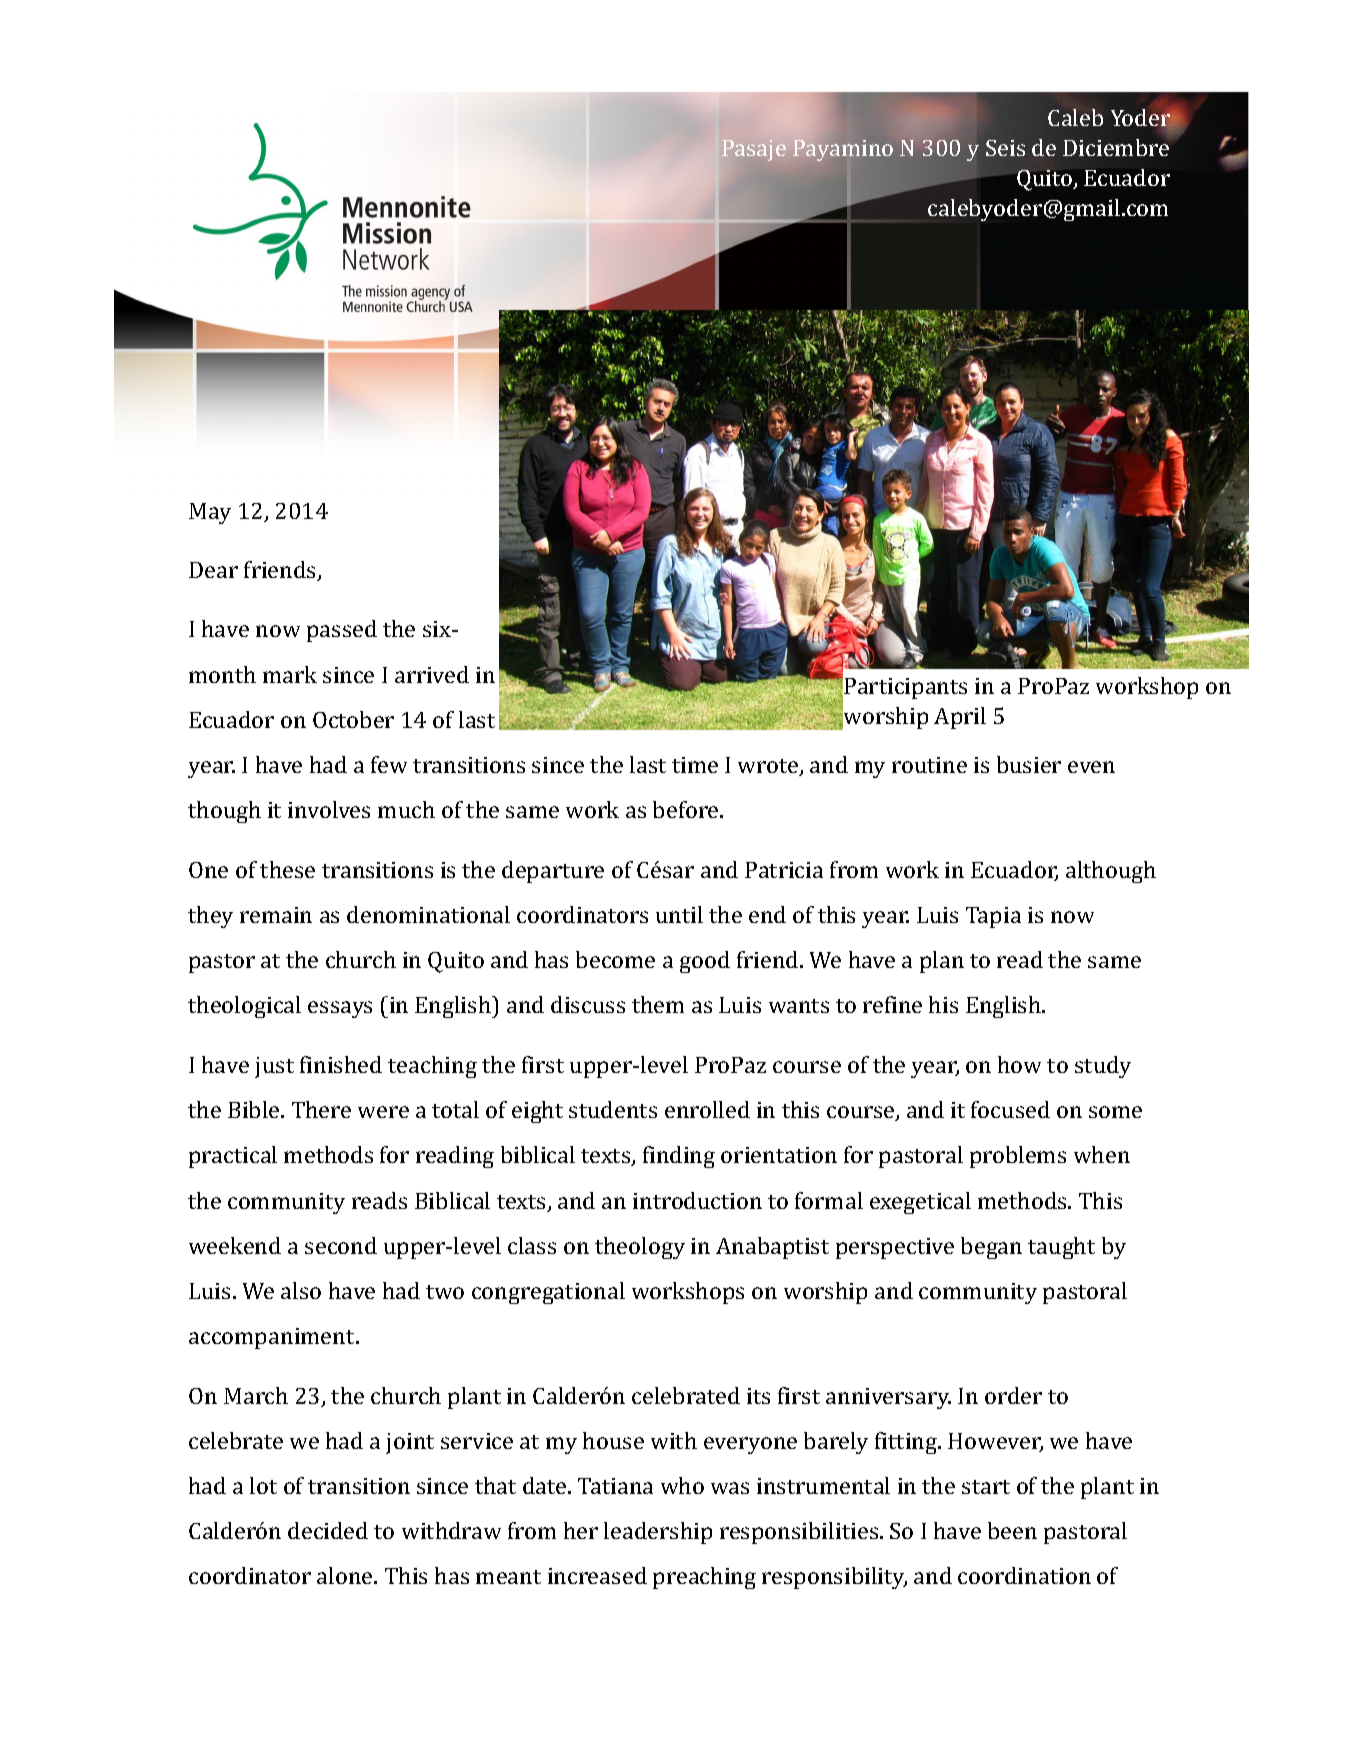 The width and height of the page is (1353, 1751). What do you see at coordinates (341, 1245) in the page?
I see `second` at bounding box center [341, 1245].
